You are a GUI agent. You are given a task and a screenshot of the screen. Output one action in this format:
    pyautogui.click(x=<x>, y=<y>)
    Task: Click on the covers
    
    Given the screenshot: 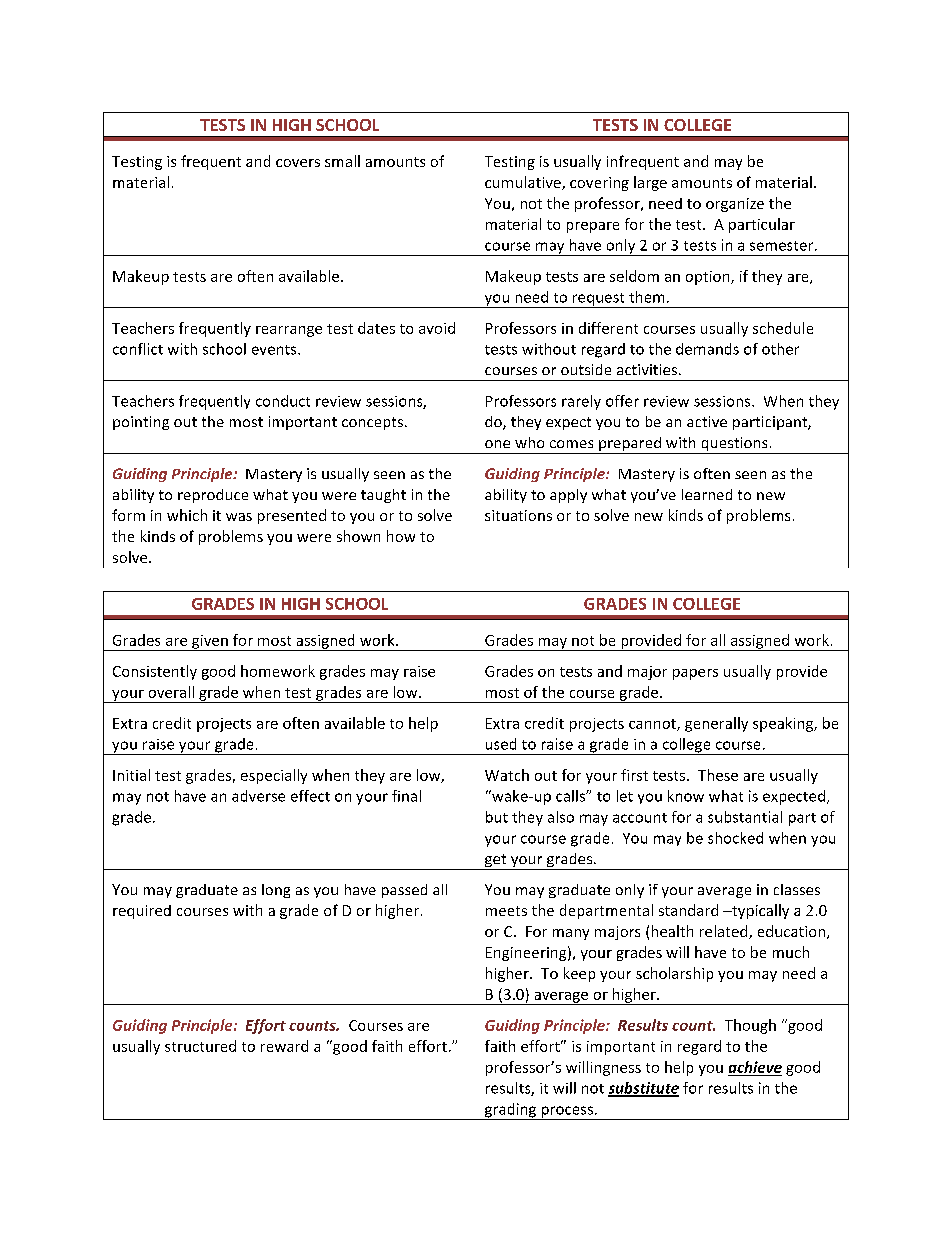 What is the action you would take?
    pyautogui.click(x=298, y=163)
